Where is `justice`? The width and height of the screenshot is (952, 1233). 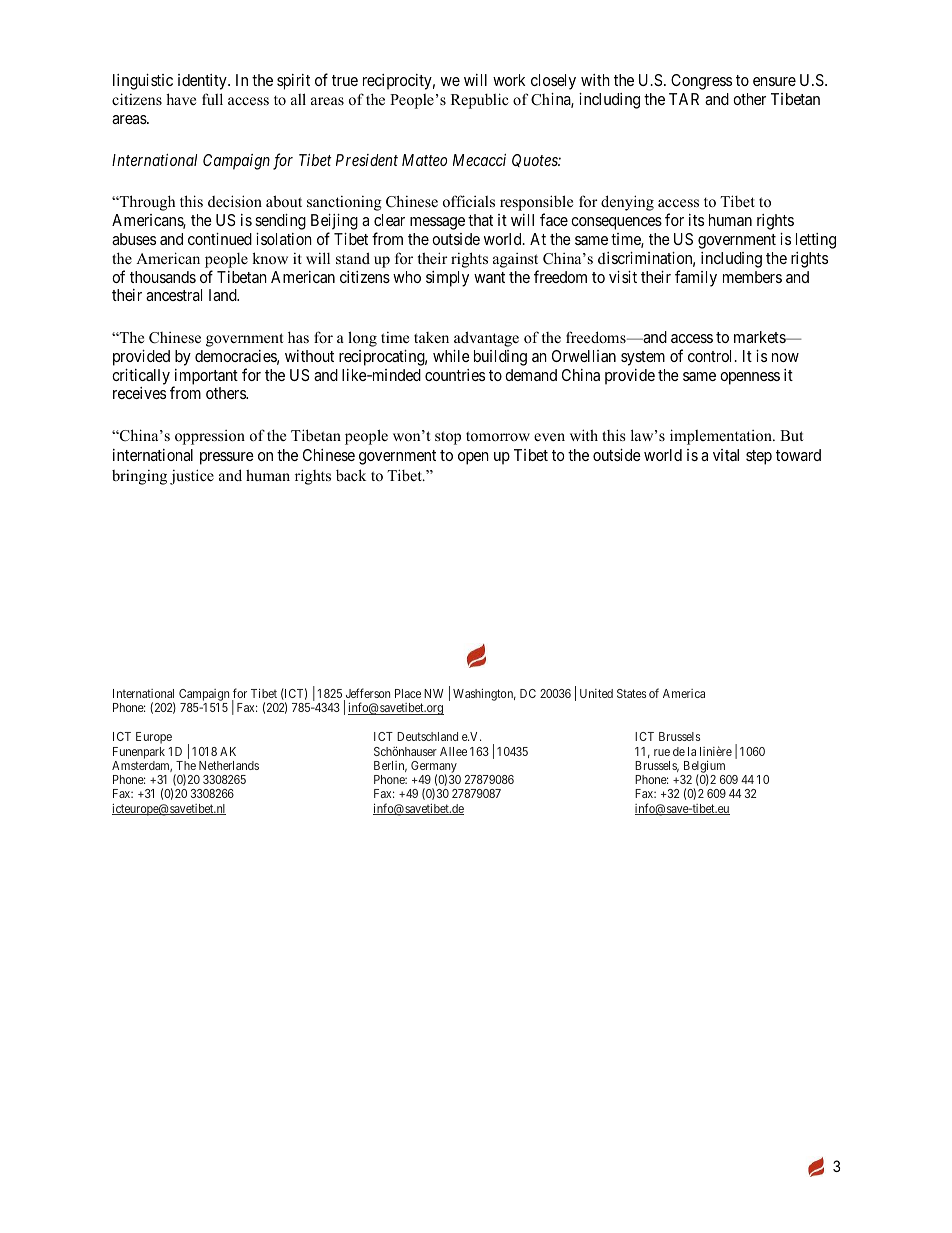 justice is located at coordinates (192, 477).
